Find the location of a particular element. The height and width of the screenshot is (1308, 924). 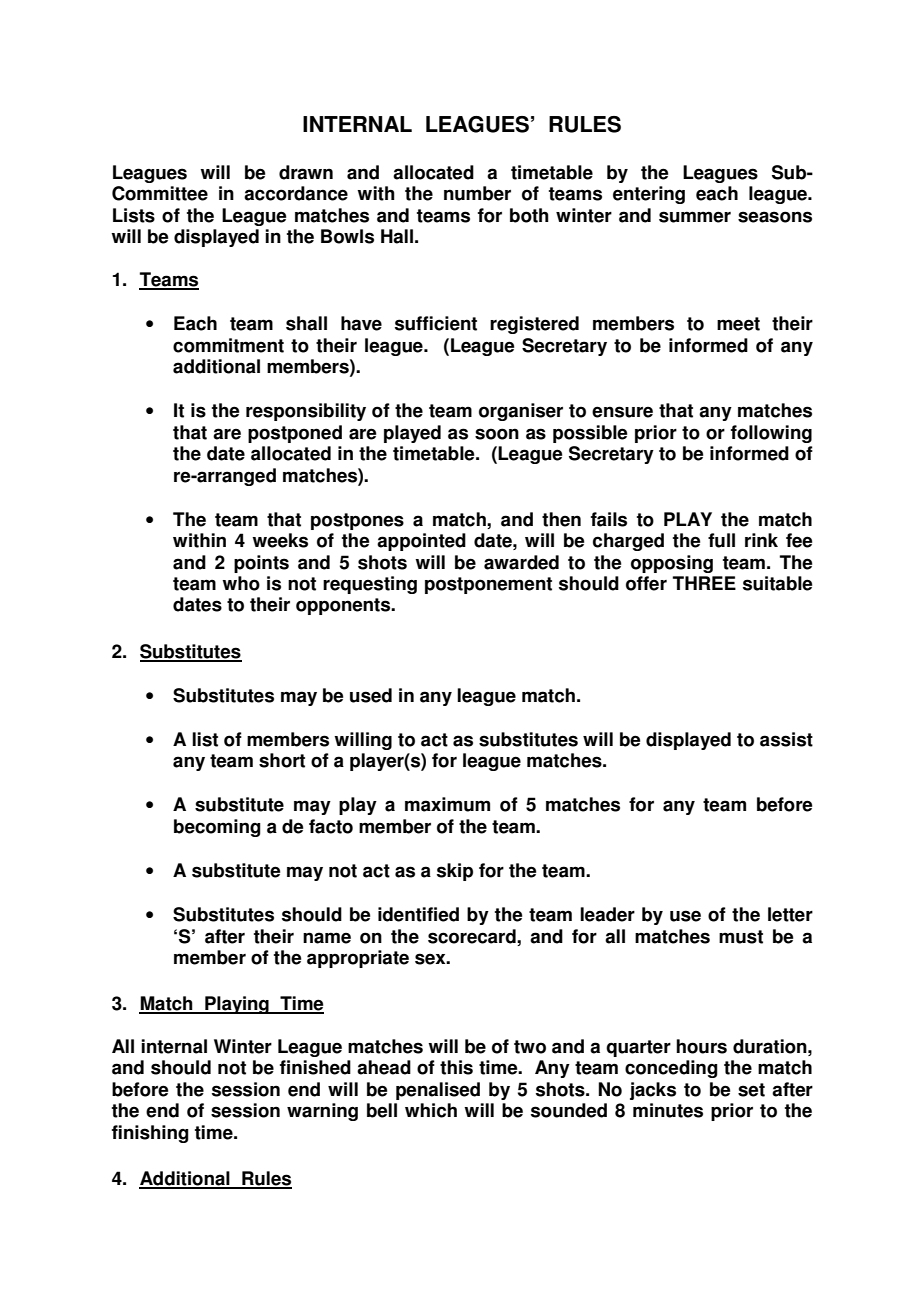

weeks is located at coordinates (280, 540).
